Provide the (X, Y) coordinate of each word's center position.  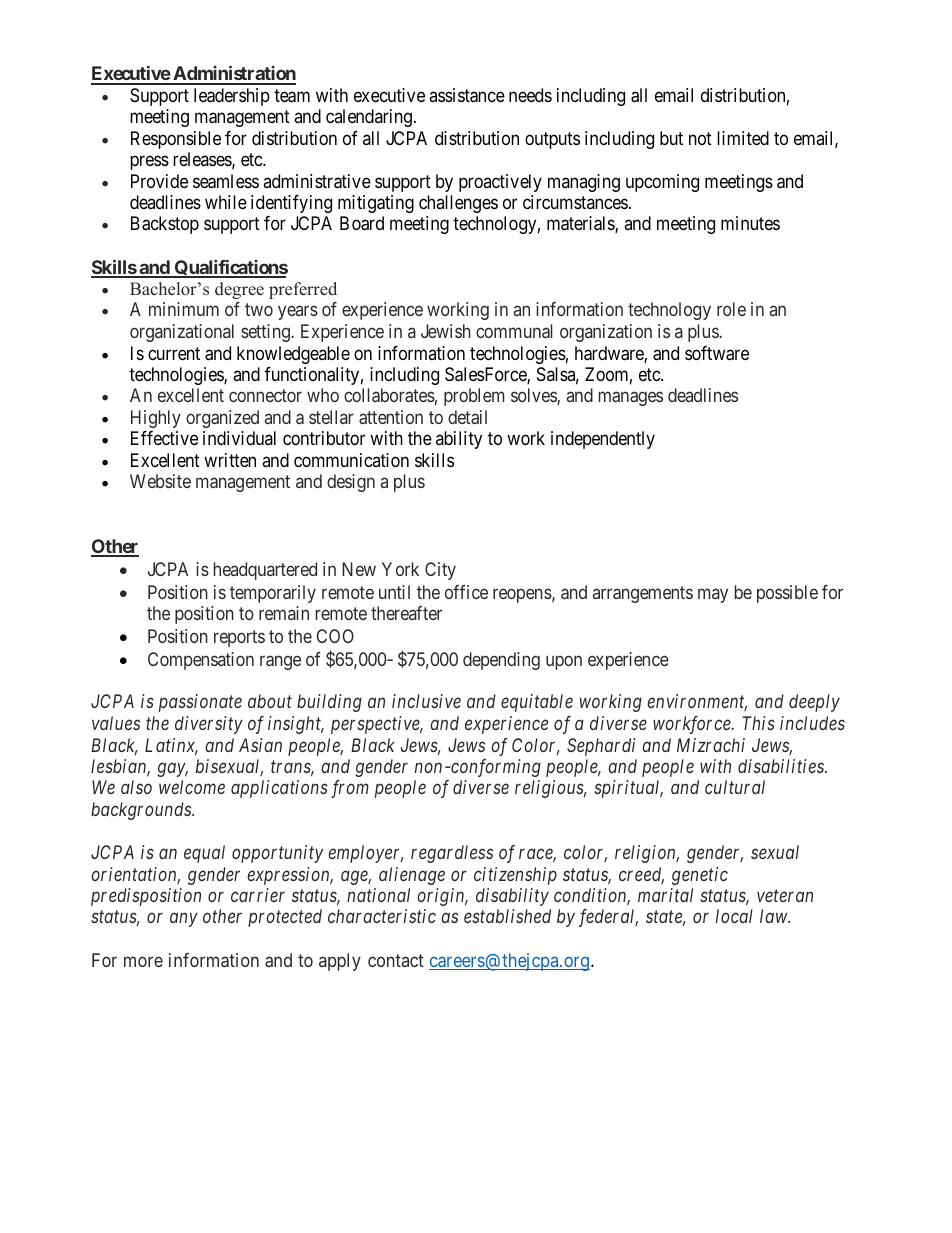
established (507, 916)
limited (743, 138)
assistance (467, 95)
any (184, 920)
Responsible (176, 140)
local (734, 916)
